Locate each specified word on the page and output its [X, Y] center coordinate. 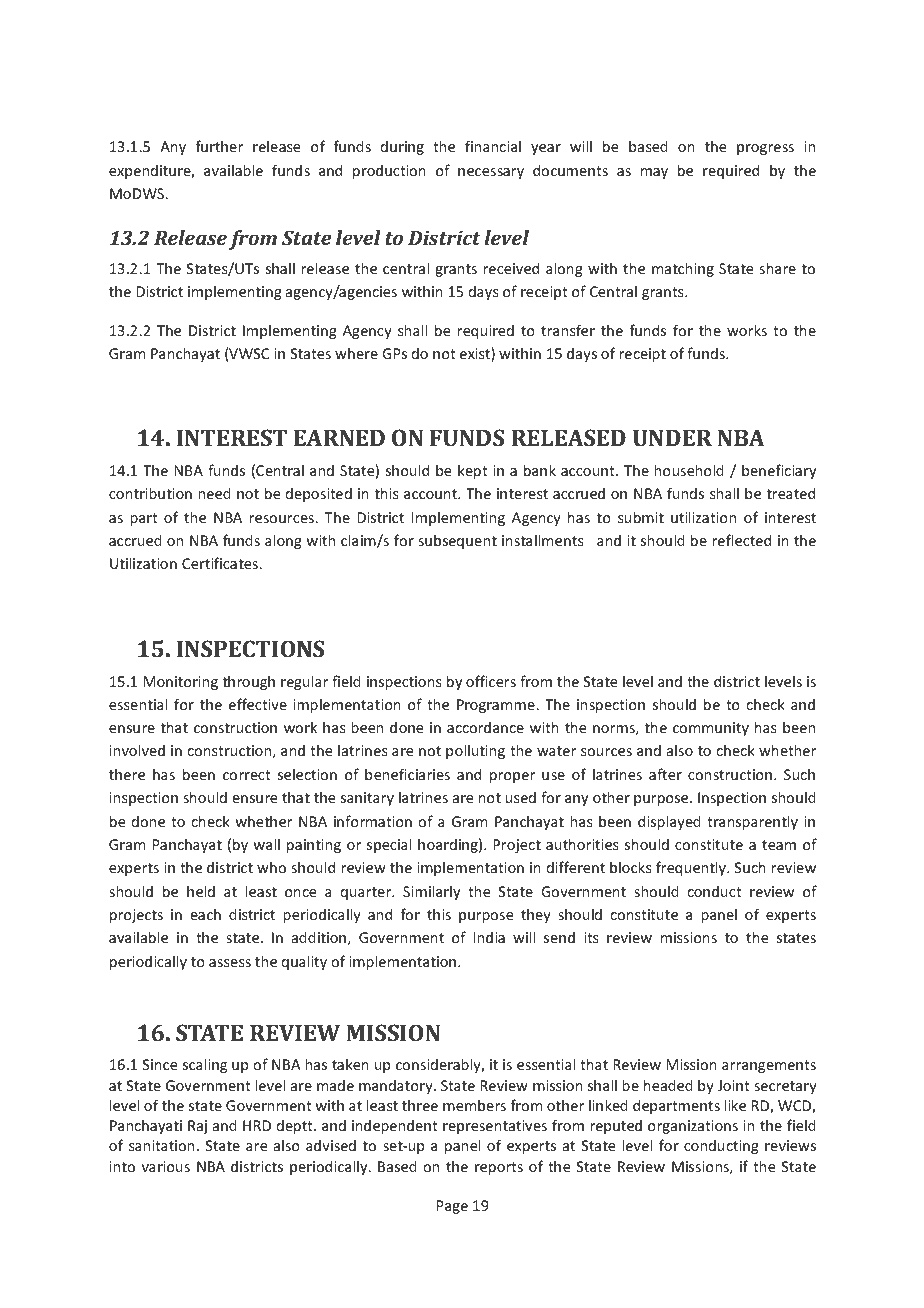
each [205, 914]
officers [491, 681]
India [489, 937]
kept [473, 471]
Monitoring [181, 683]
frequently [692, 868]
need [214, 493]
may [654, 173]
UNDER [672, 437]
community [711, 729]
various [166, 1166]
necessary [491, 173]
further [219, 146]
